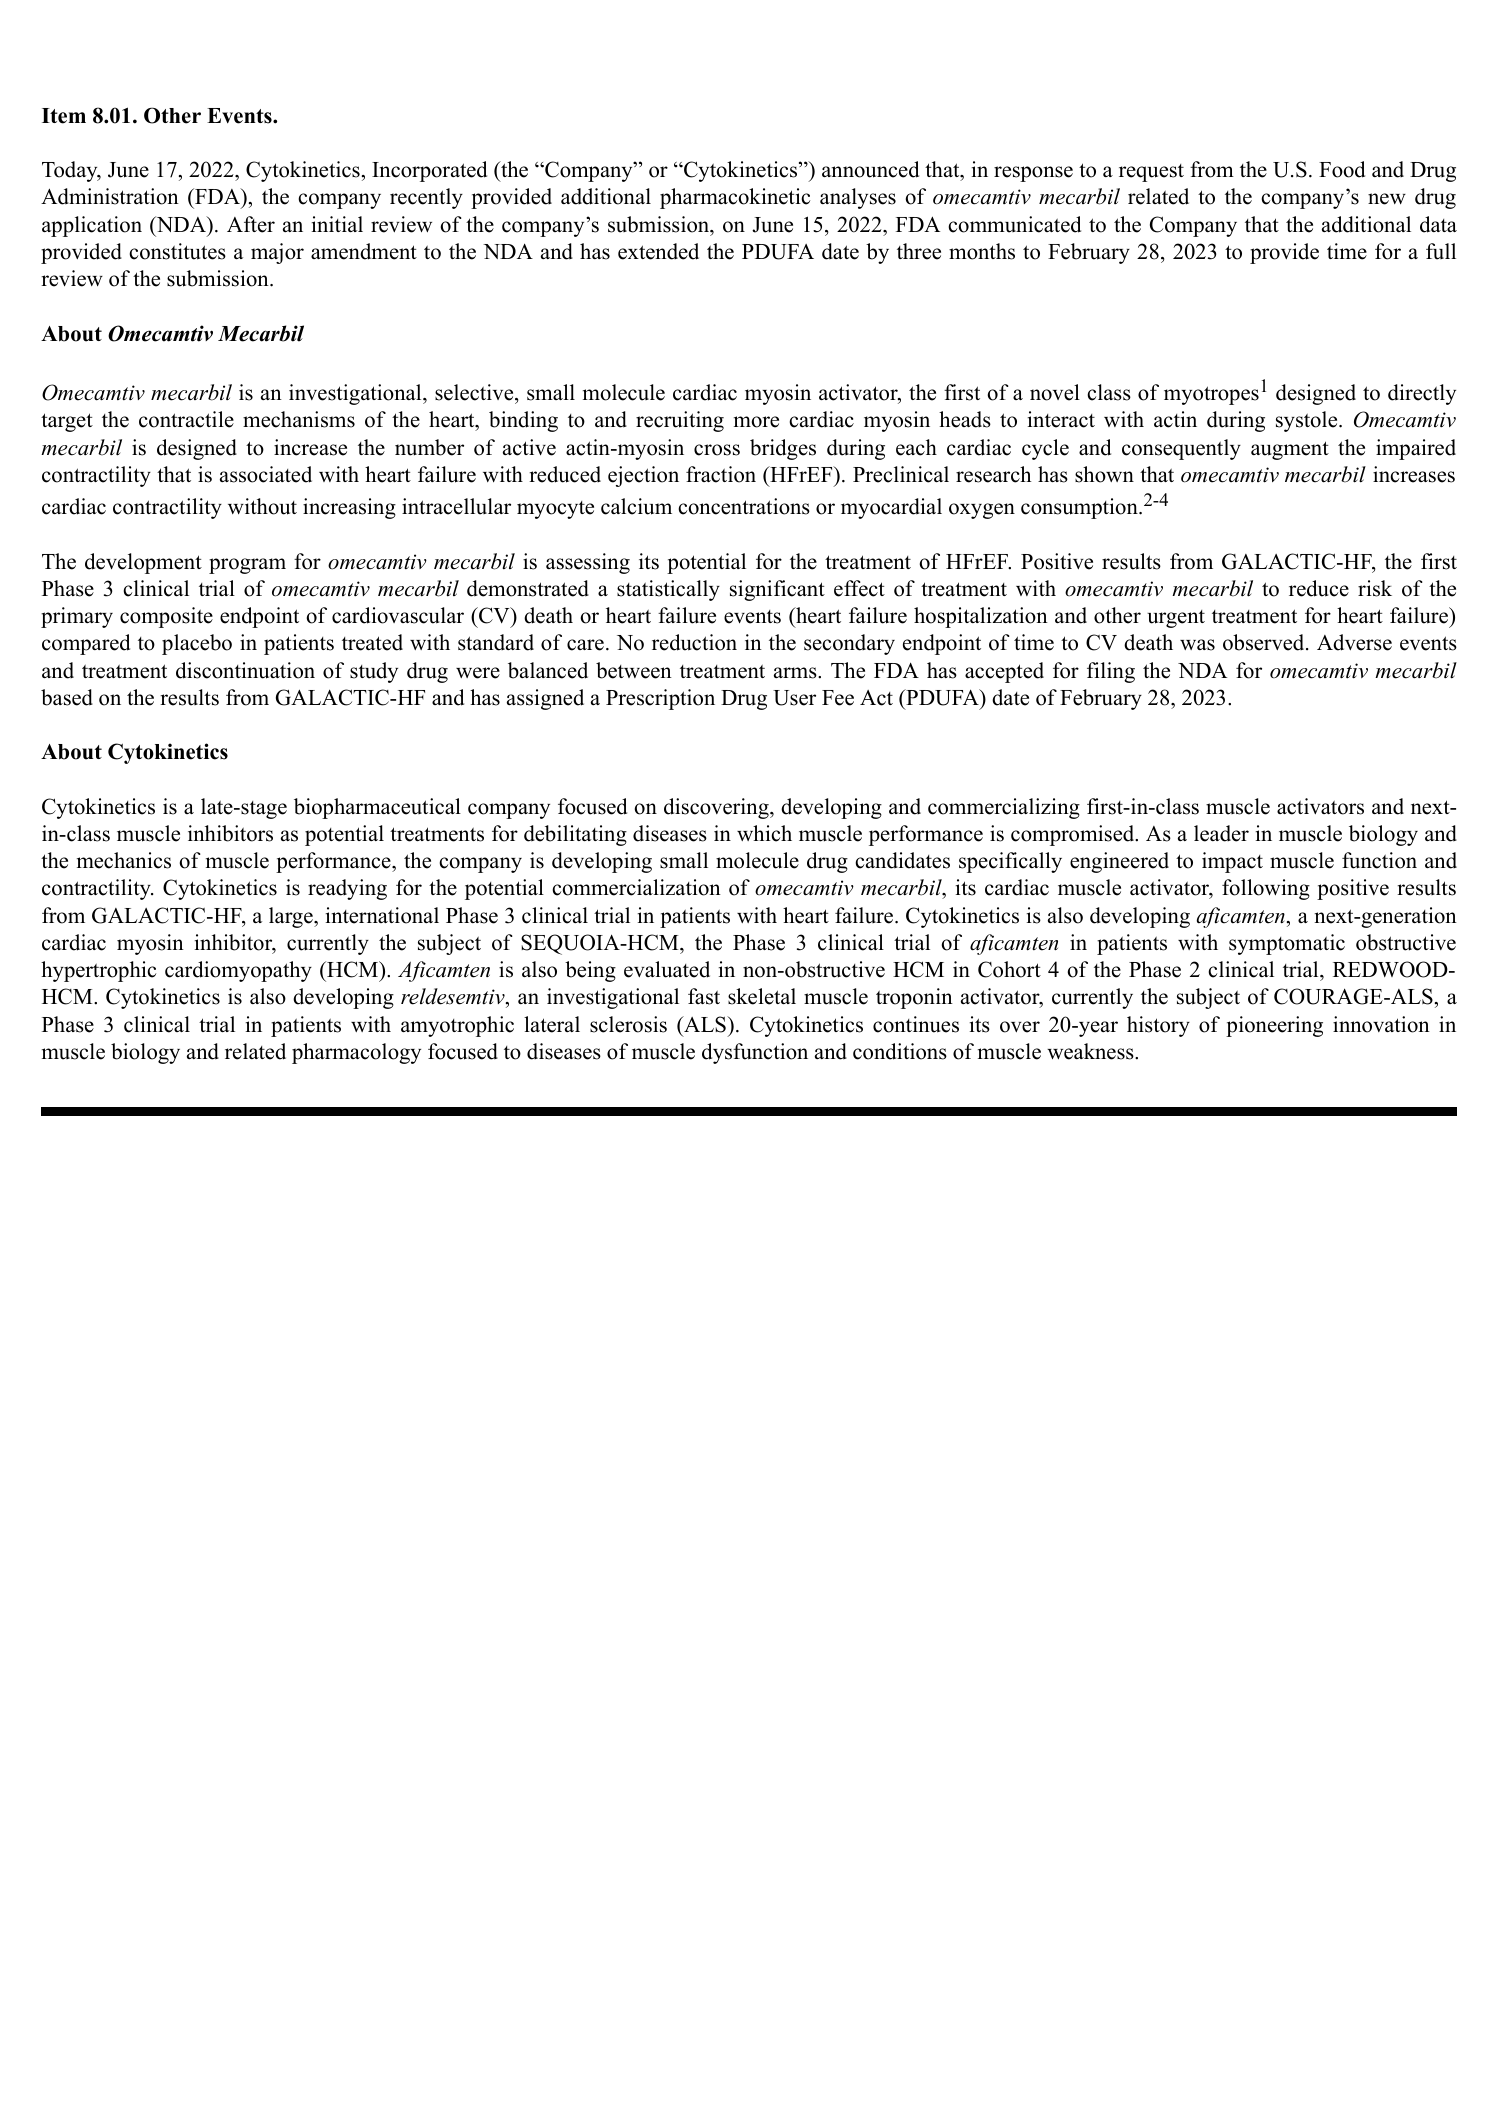 This screenshot has height=2123, width=1500. What do you see at coordinates (1441, 251) in the screenshot?
I see `full` at bounding box center [1441, 251].
